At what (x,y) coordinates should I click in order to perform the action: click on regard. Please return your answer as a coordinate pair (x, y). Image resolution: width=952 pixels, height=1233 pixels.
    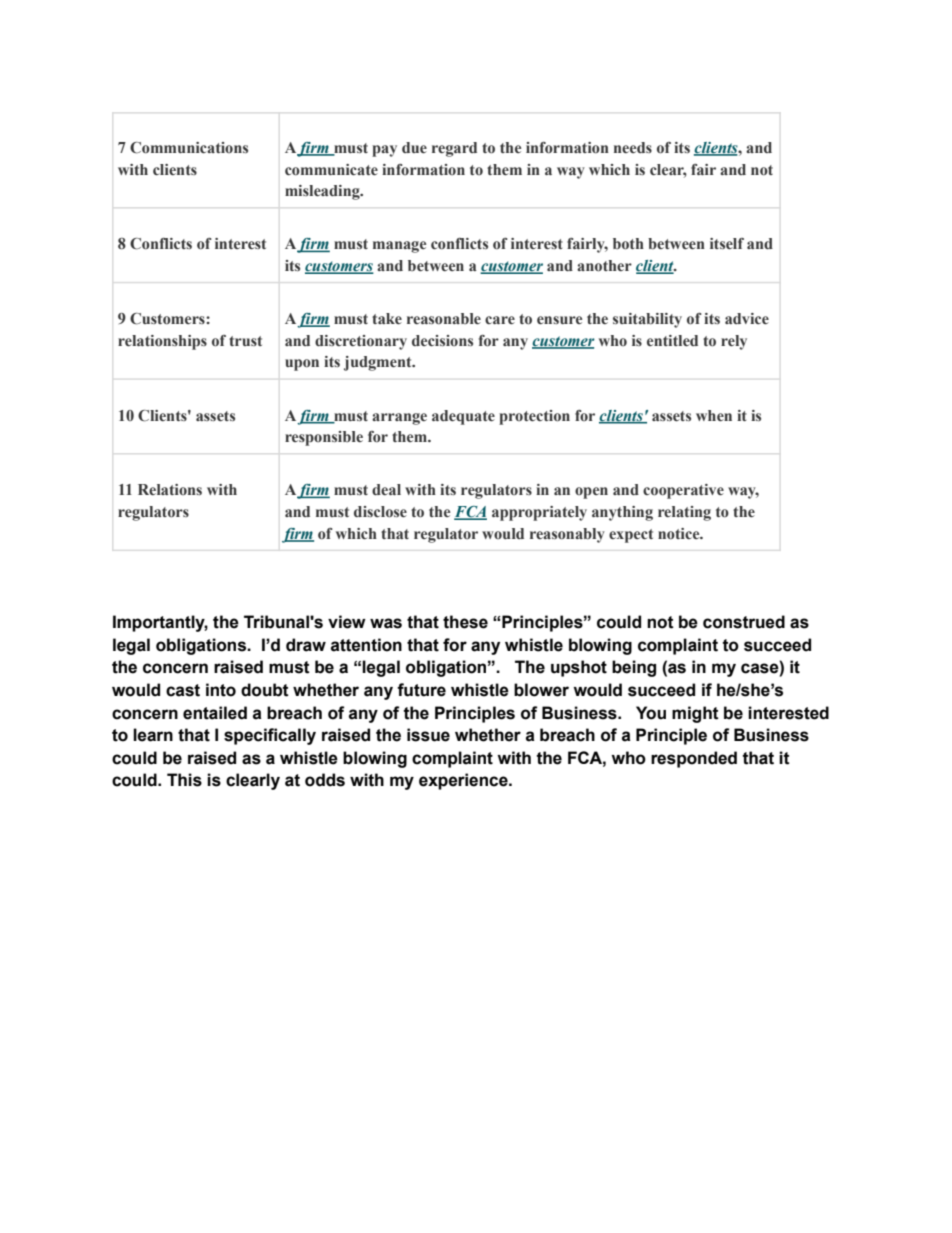
    Looking at the image, I should click on (454, 149).
